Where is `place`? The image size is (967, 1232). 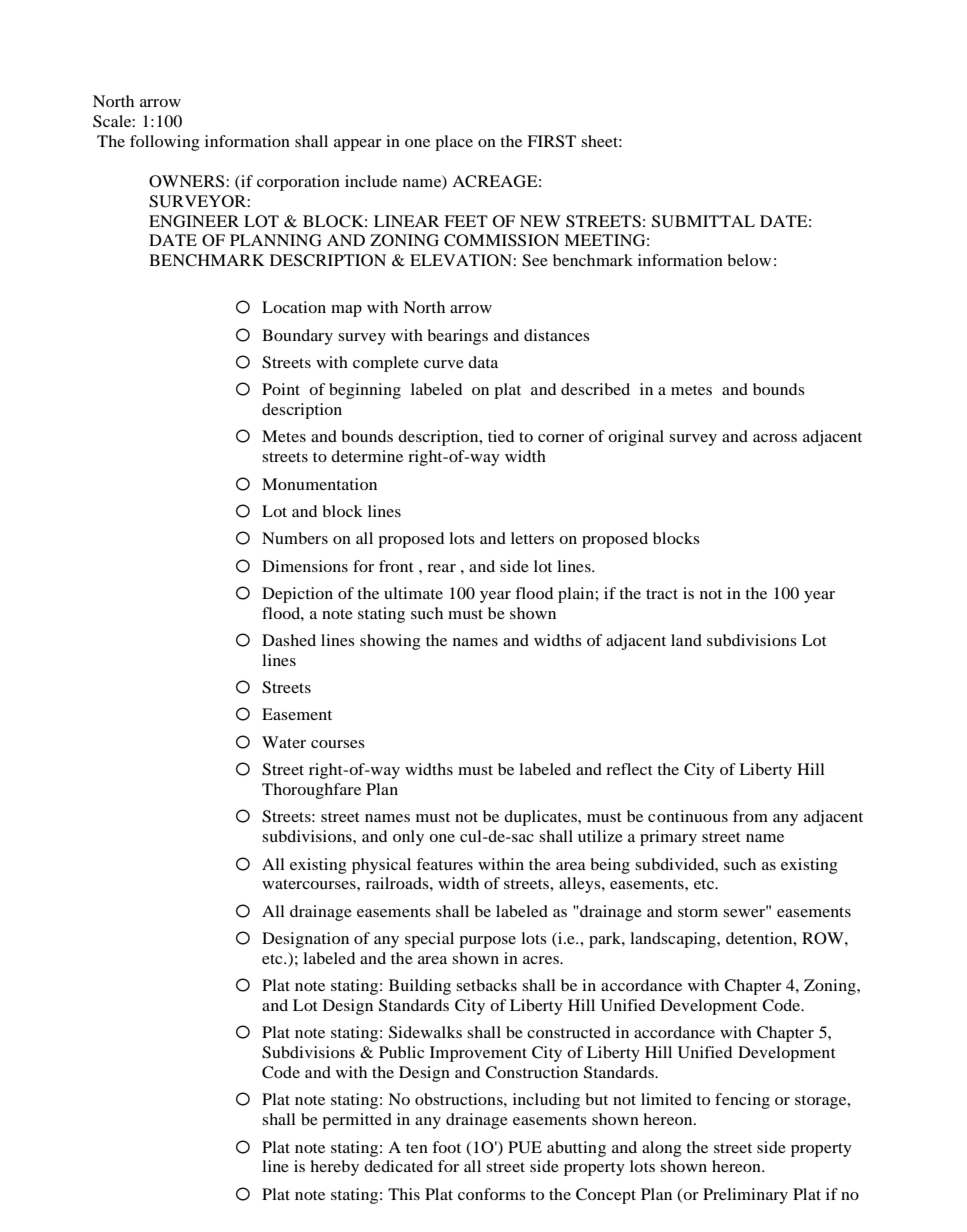
place is located at coordinates (454, 143).
